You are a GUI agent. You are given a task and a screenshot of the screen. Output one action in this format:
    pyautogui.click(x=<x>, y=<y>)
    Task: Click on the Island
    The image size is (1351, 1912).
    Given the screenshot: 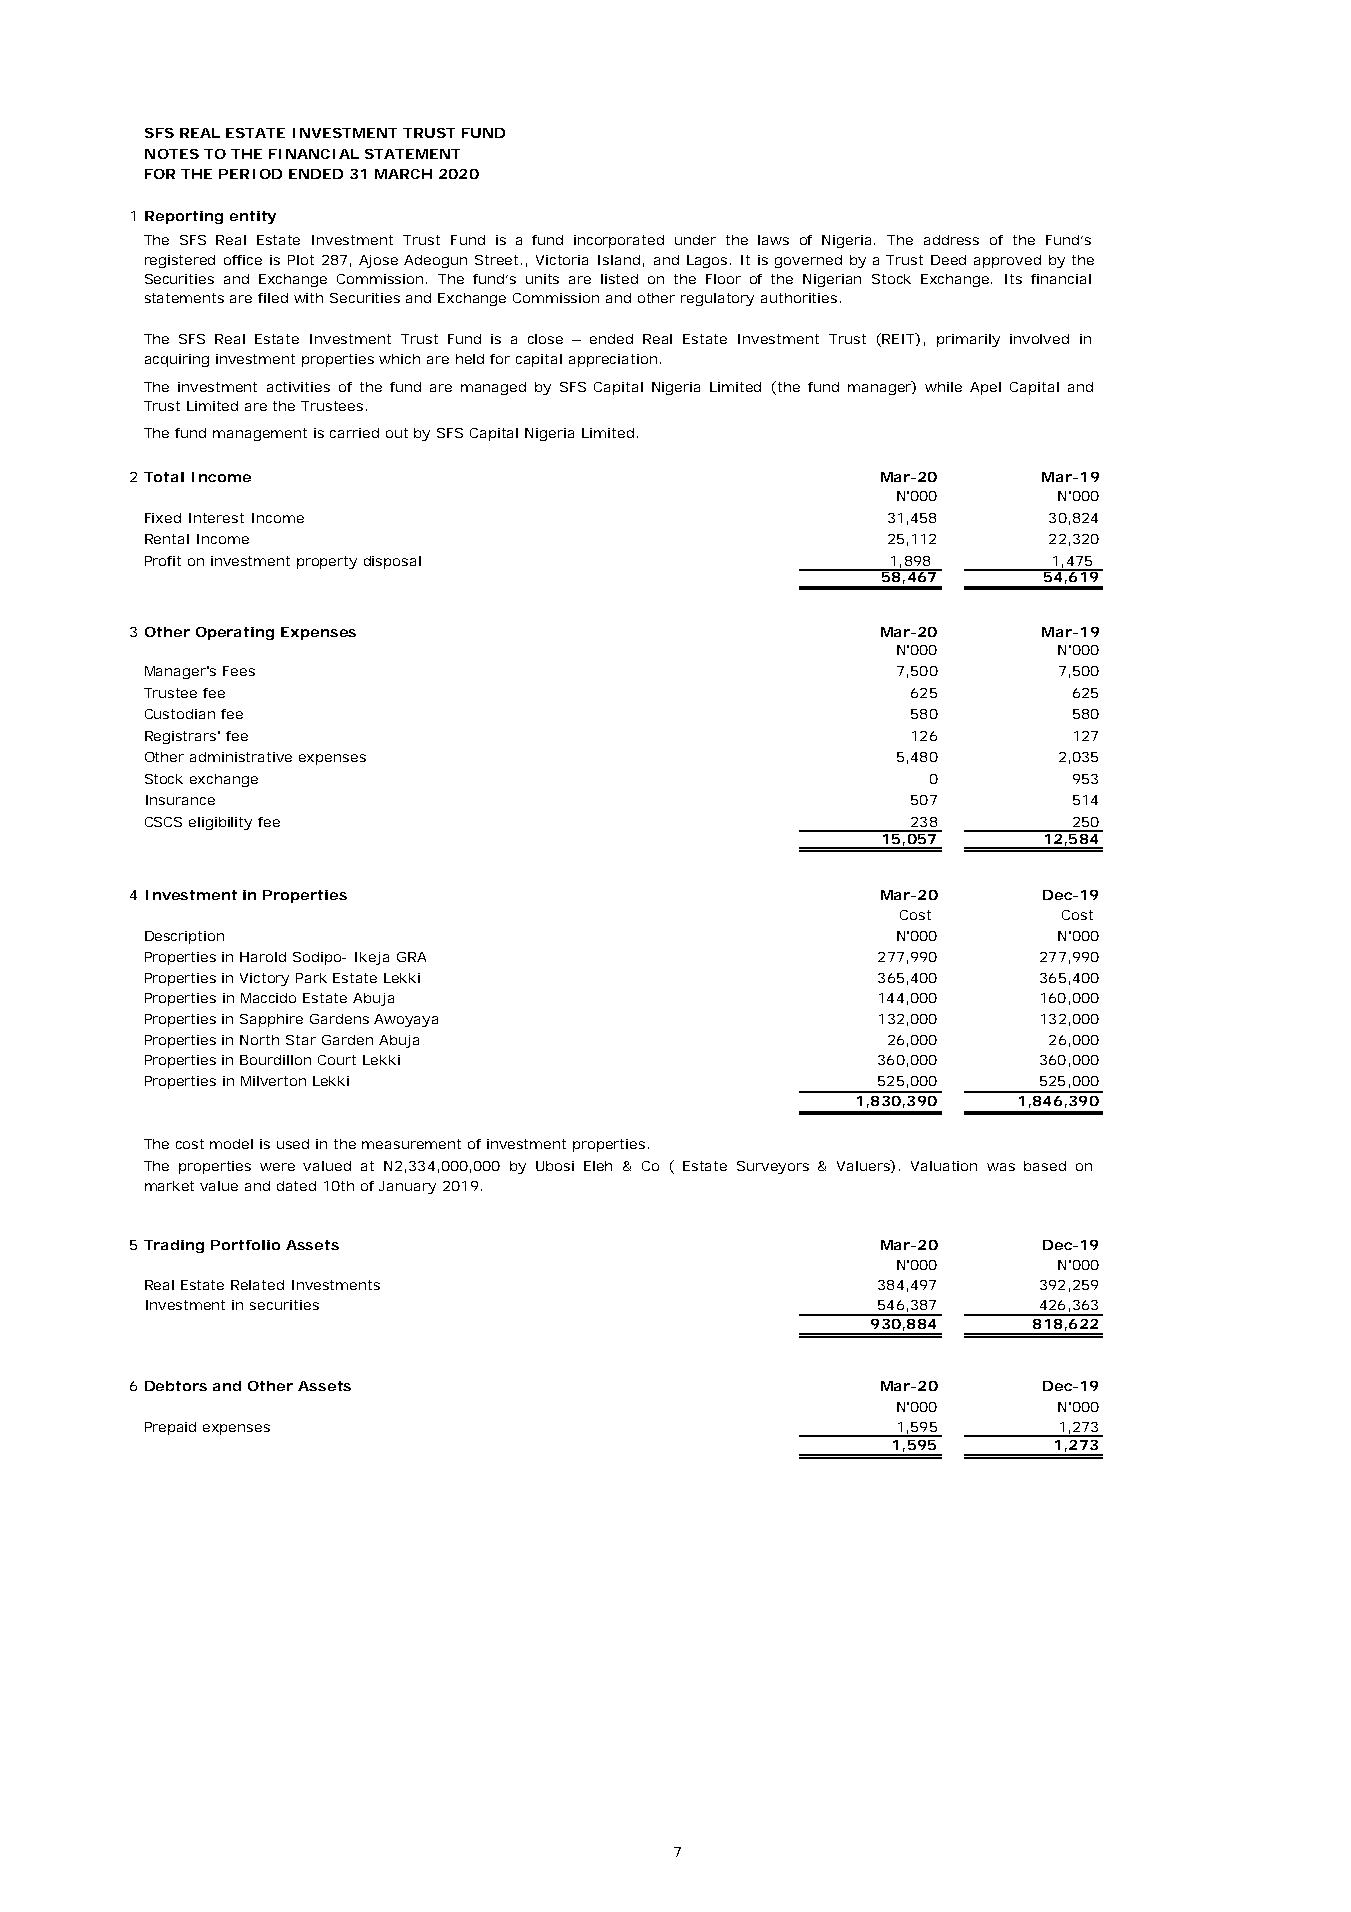 What is the action you would take?
    pyautogui.click(x=621, y=261)
